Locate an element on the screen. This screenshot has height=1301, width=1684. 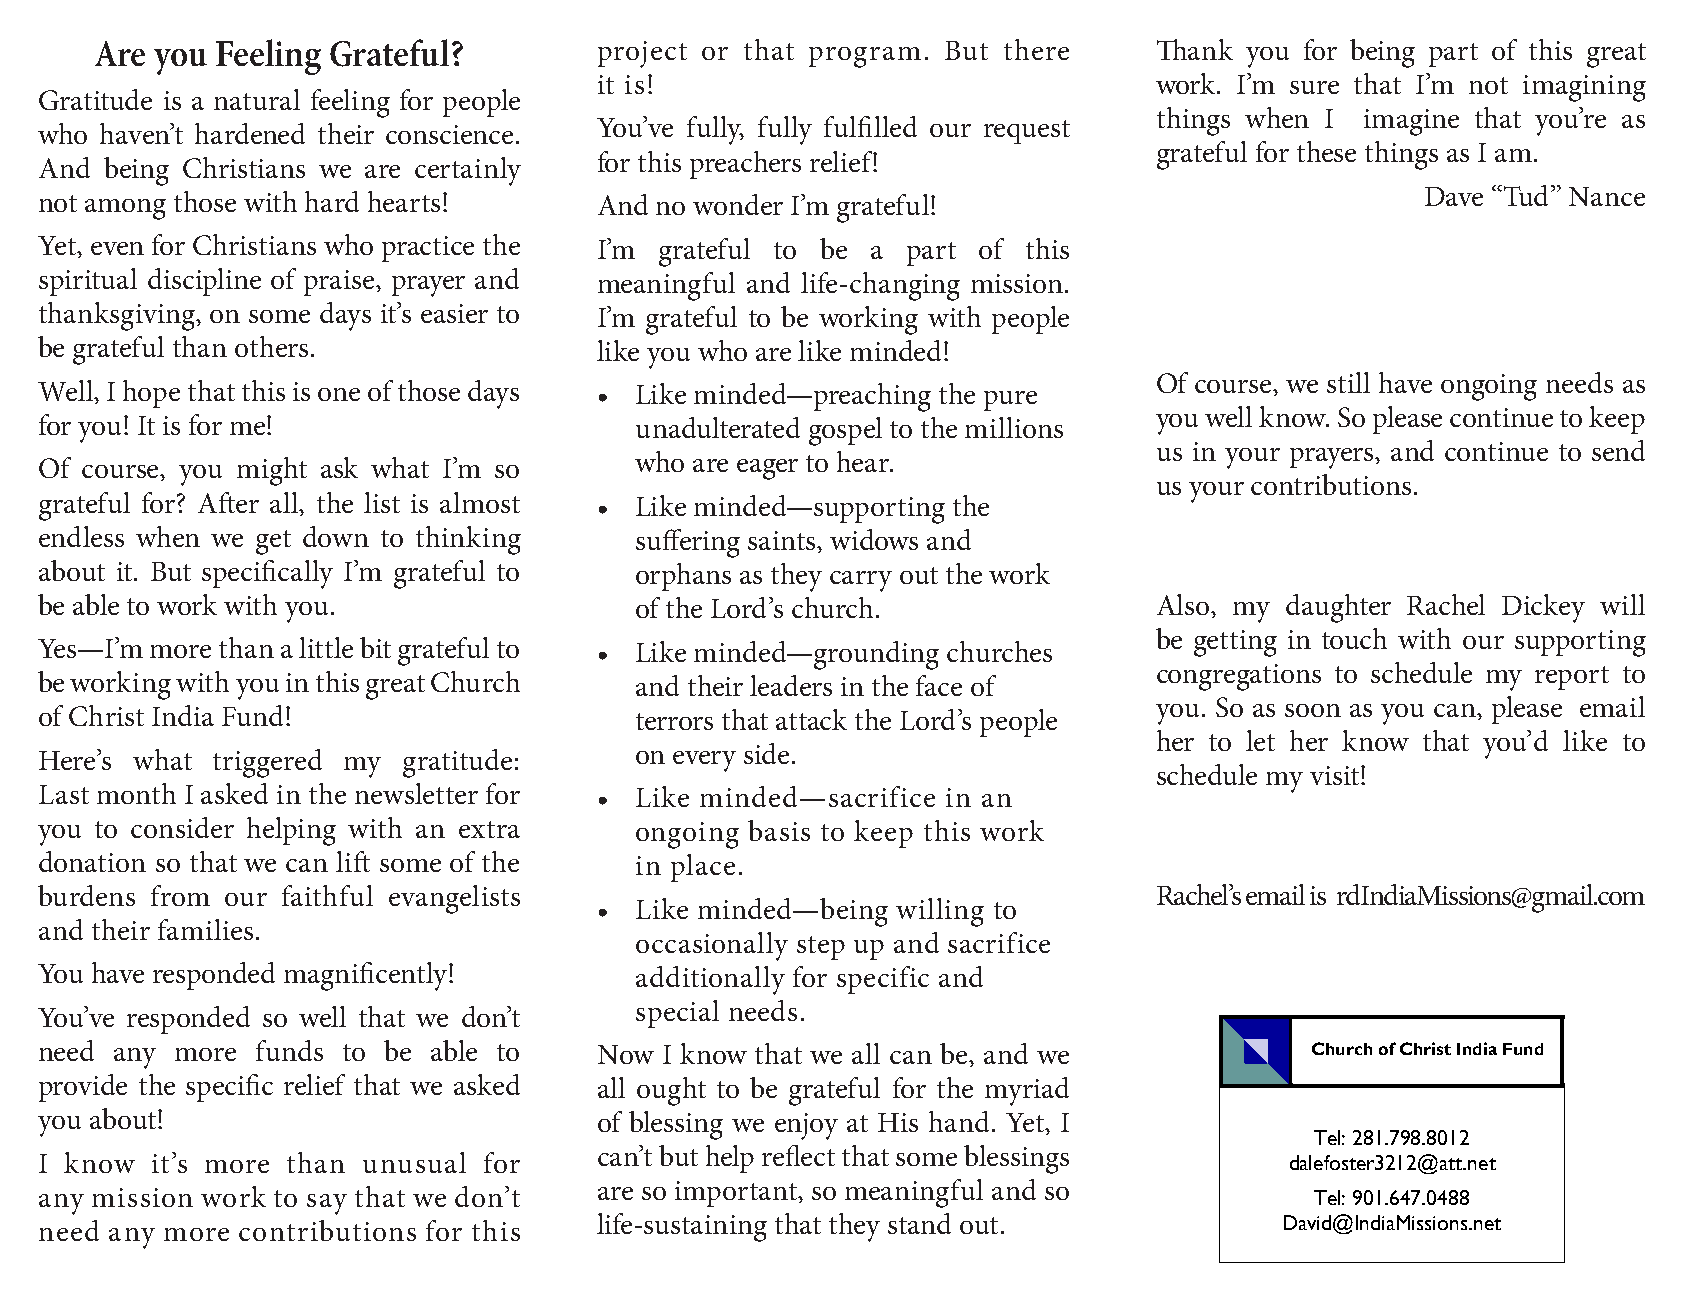
still is located at coordinates (1348, 382).
